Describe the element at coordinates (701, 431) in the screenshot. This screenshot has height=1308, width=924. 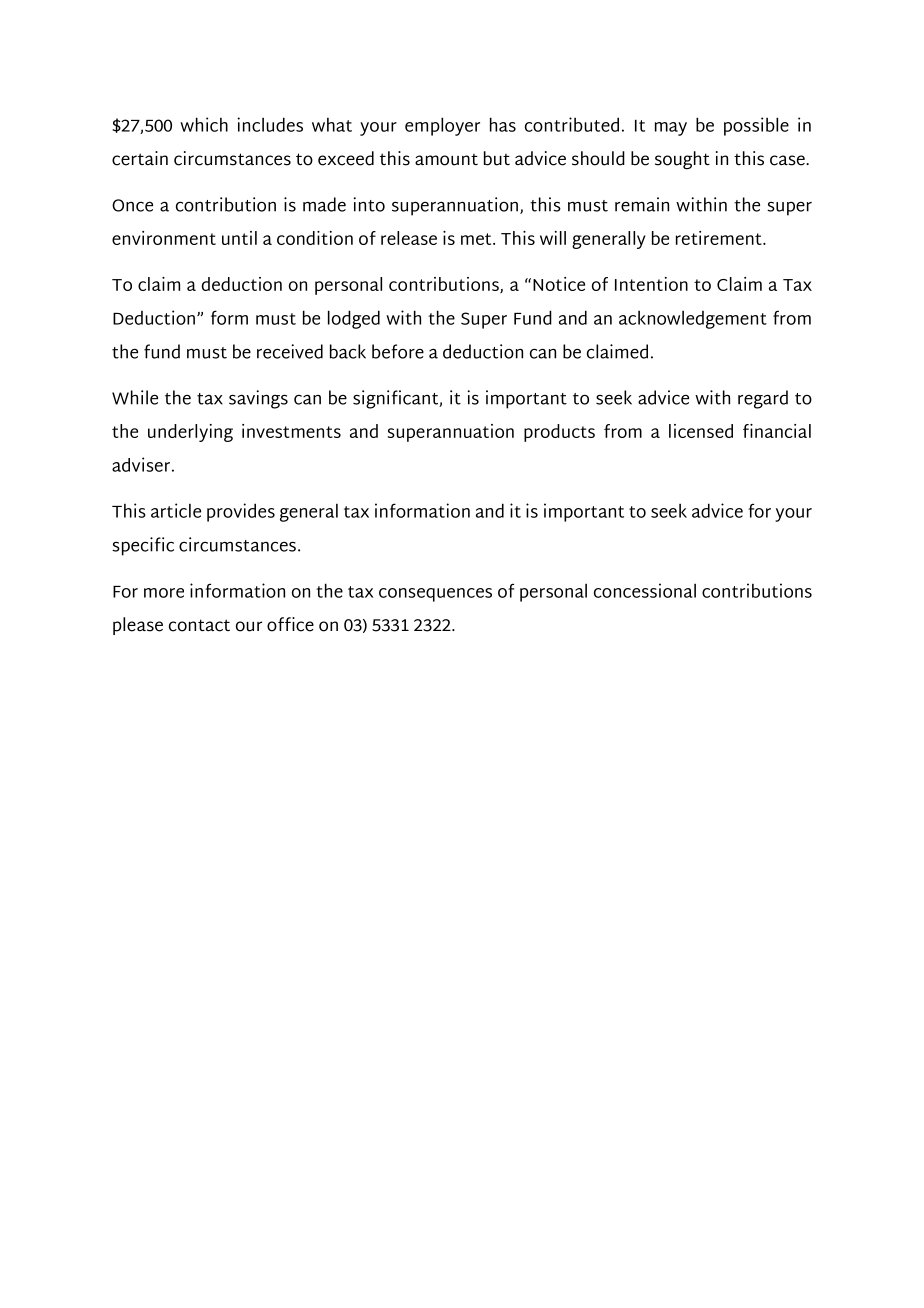
I see `licensed` at that location.
